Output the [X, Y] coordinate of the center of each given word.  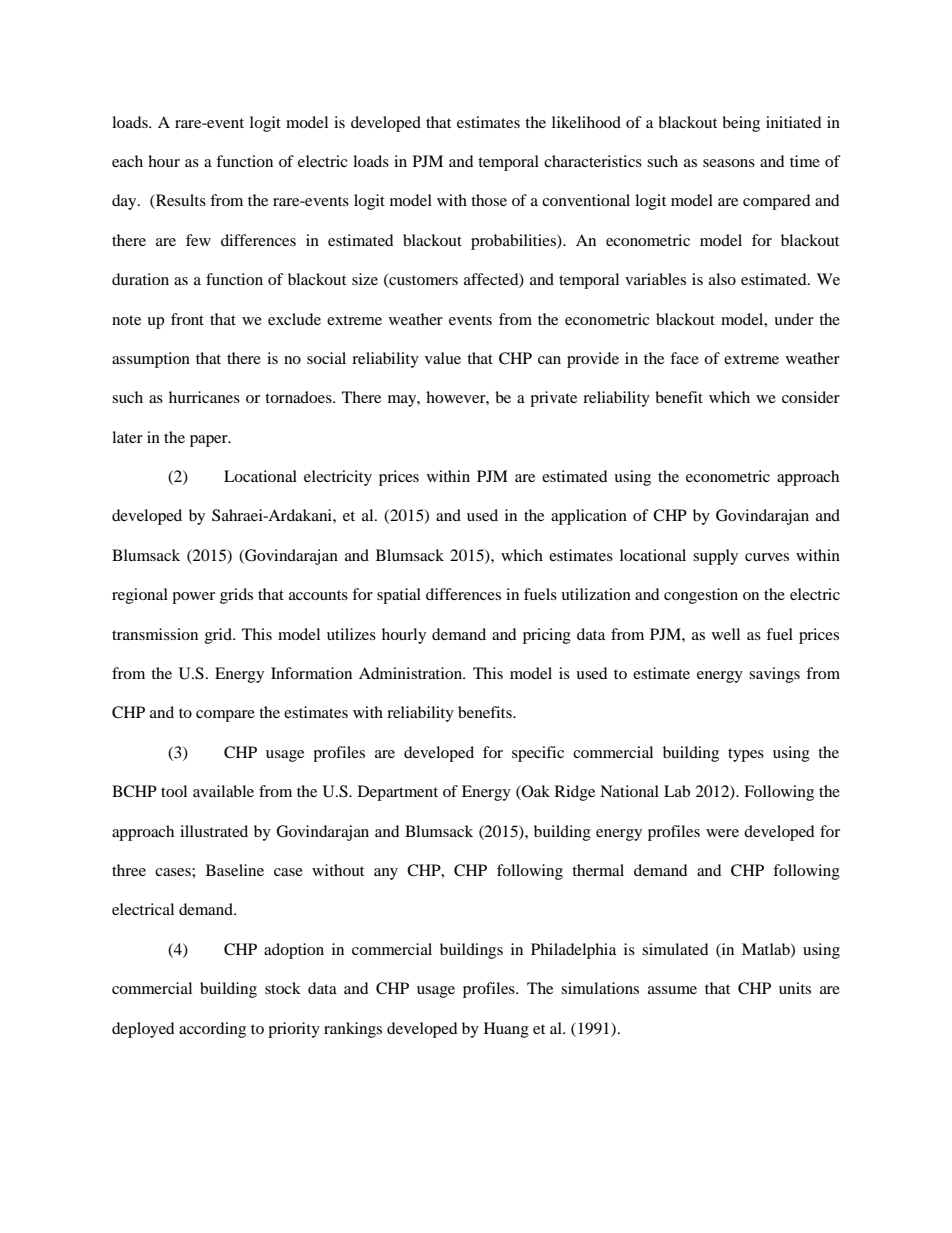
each [127, 161]
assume [672, 990]
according [212, 1030]
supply [715, 557]
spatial [399, 596]
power [193, 598]
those [489, 200]
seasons [729, 163]
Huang [506, 1030]
